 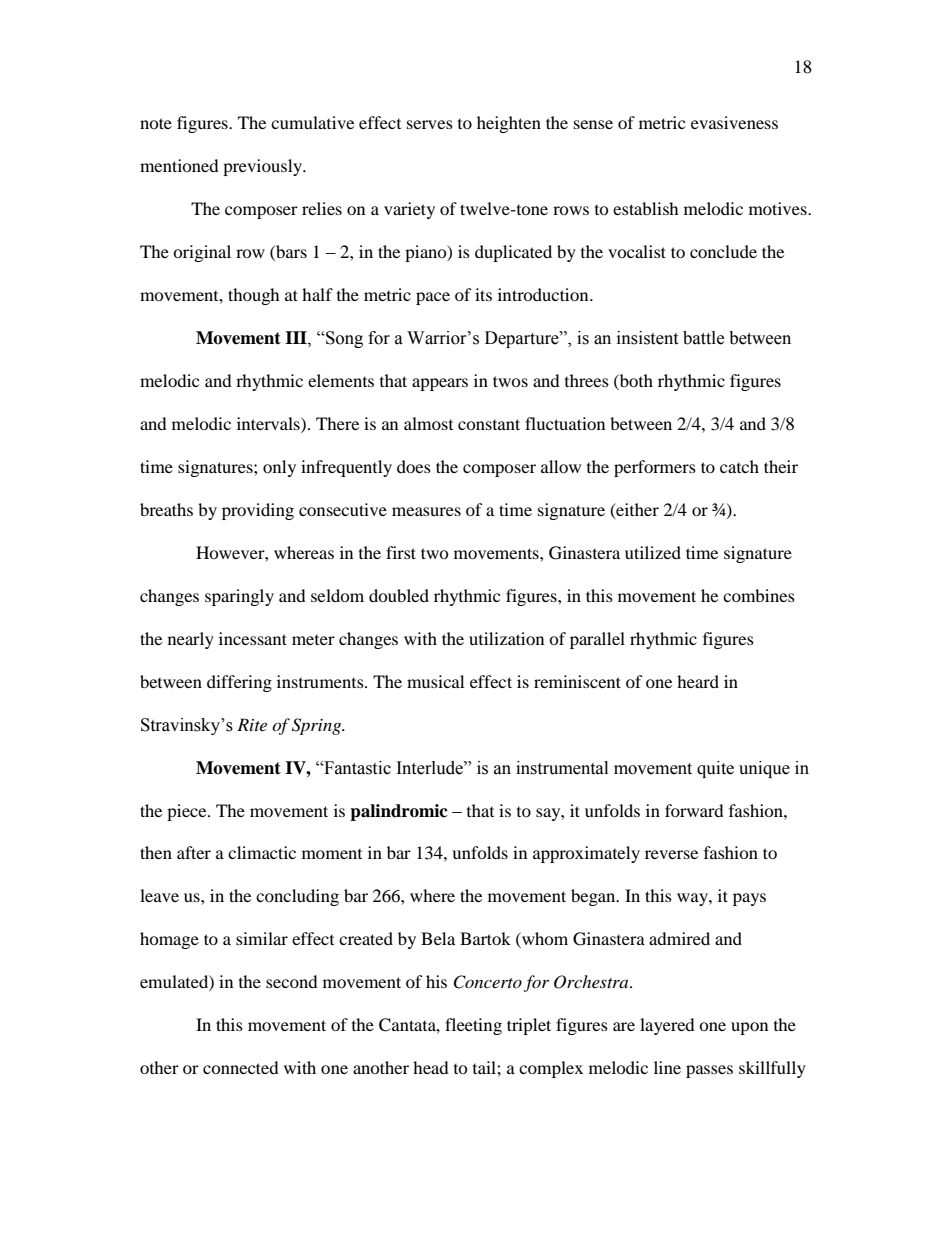 I want to click on catch, so click(x=739, y=466).
